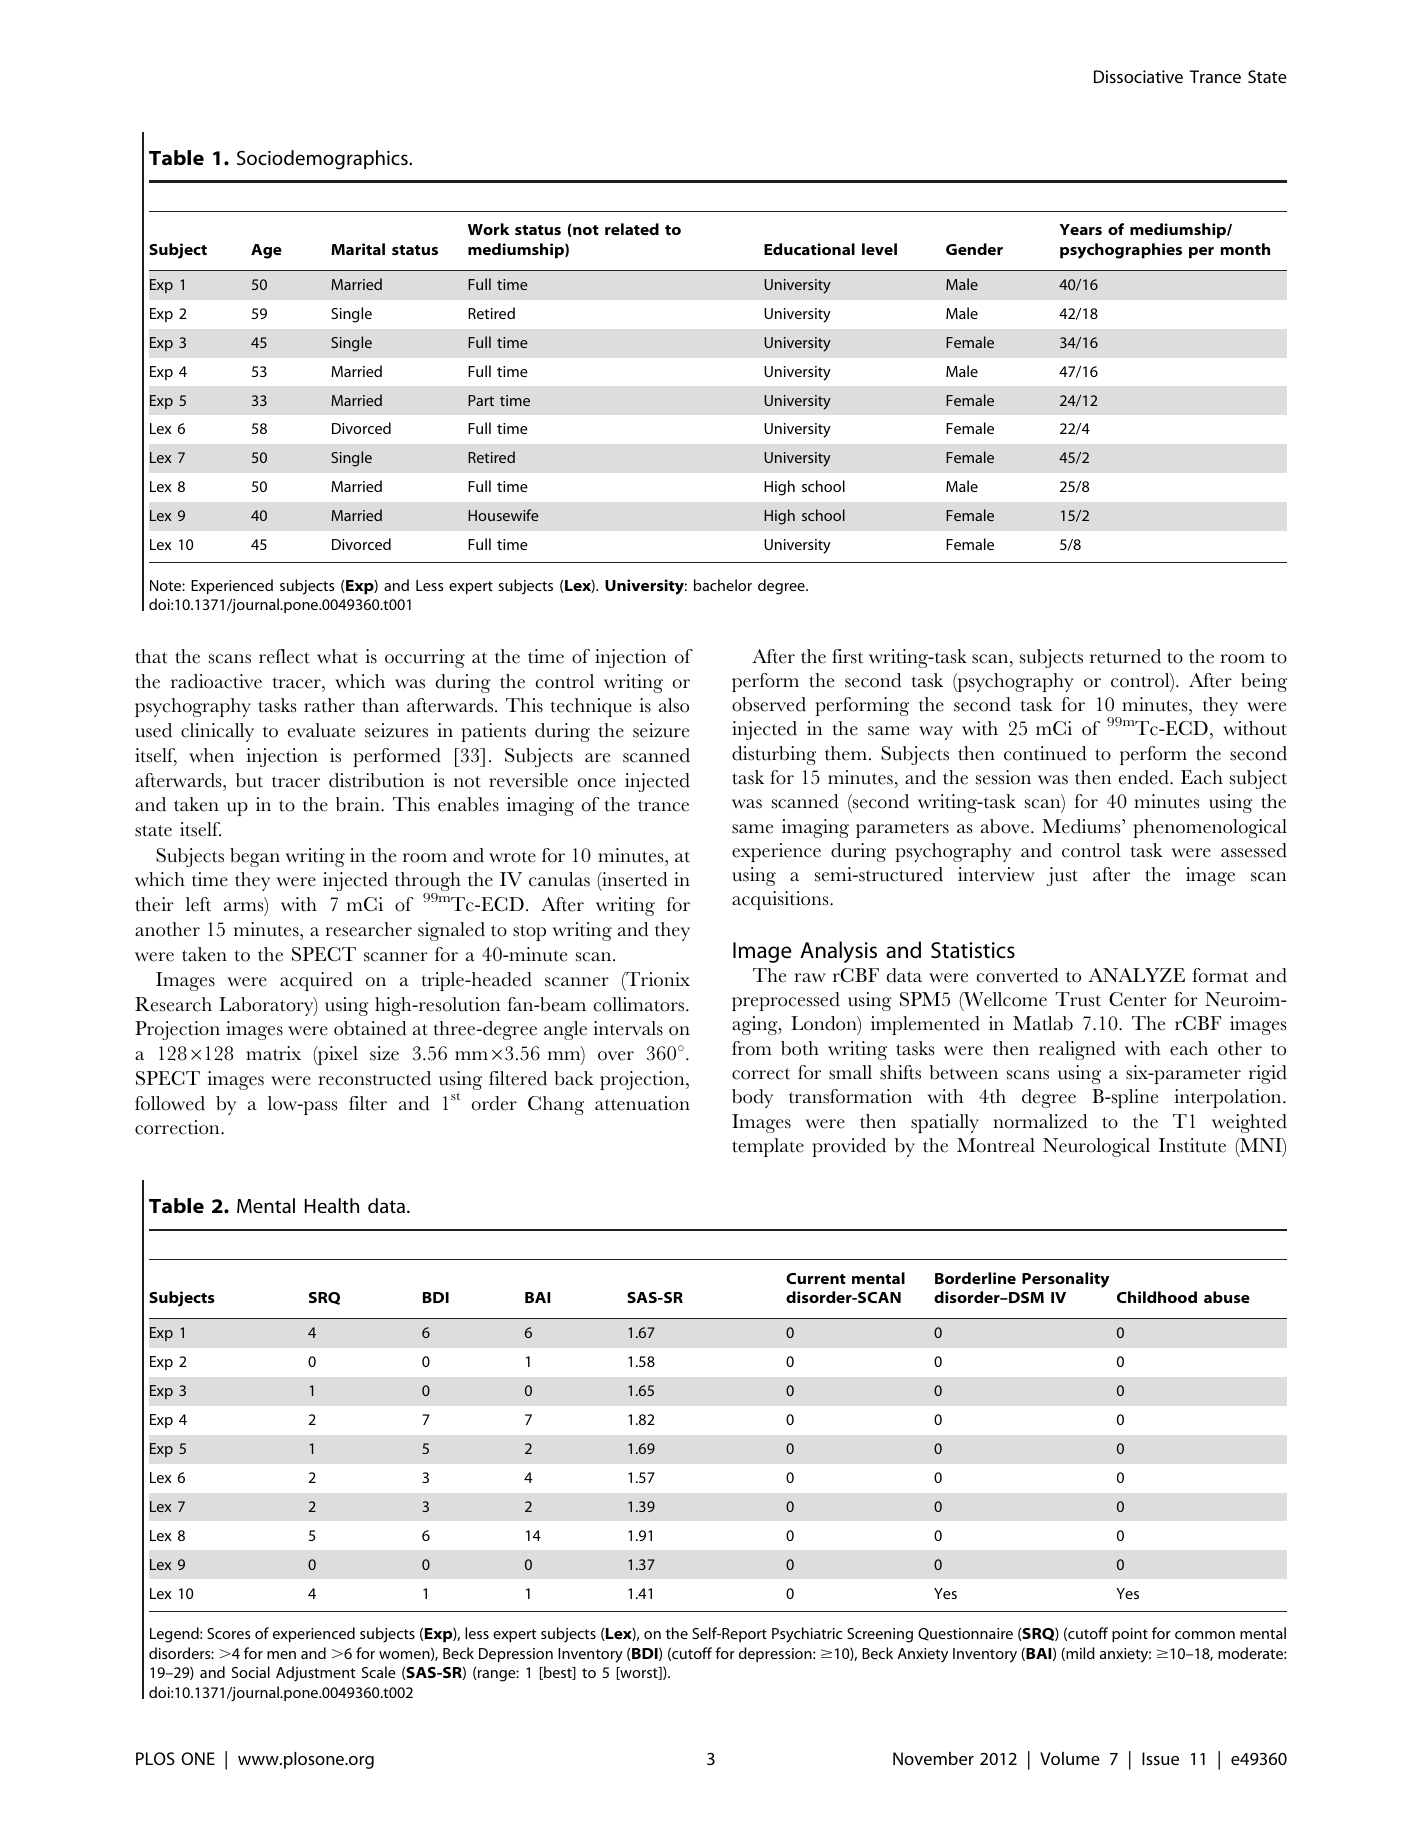 This page has width=1422, height=1837. What do you see at coordinates (1125, 656) in the page?
I see `returned` at bounding box center [1125, 656].
